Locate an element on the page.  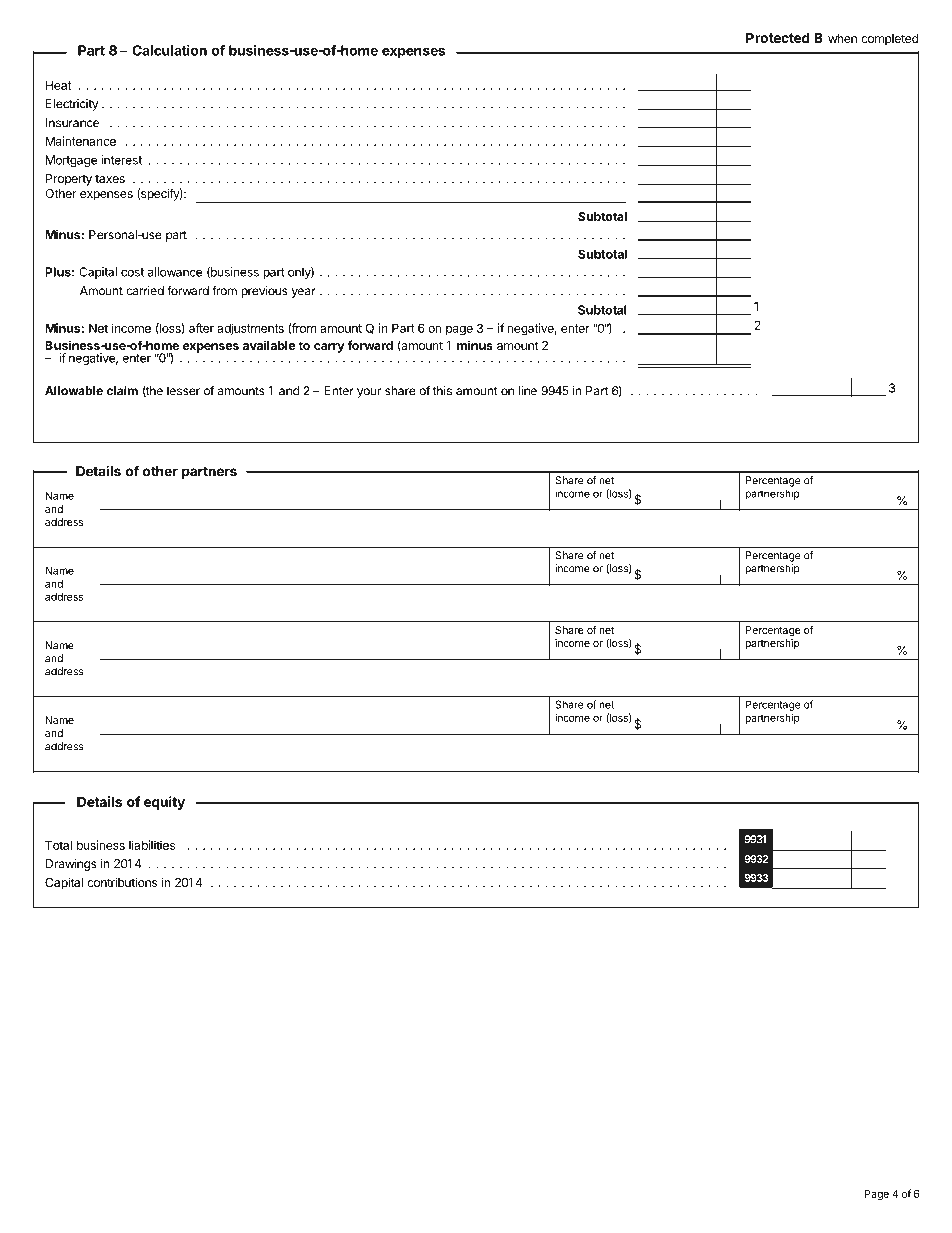
this is located at coordinates (442, 391).
